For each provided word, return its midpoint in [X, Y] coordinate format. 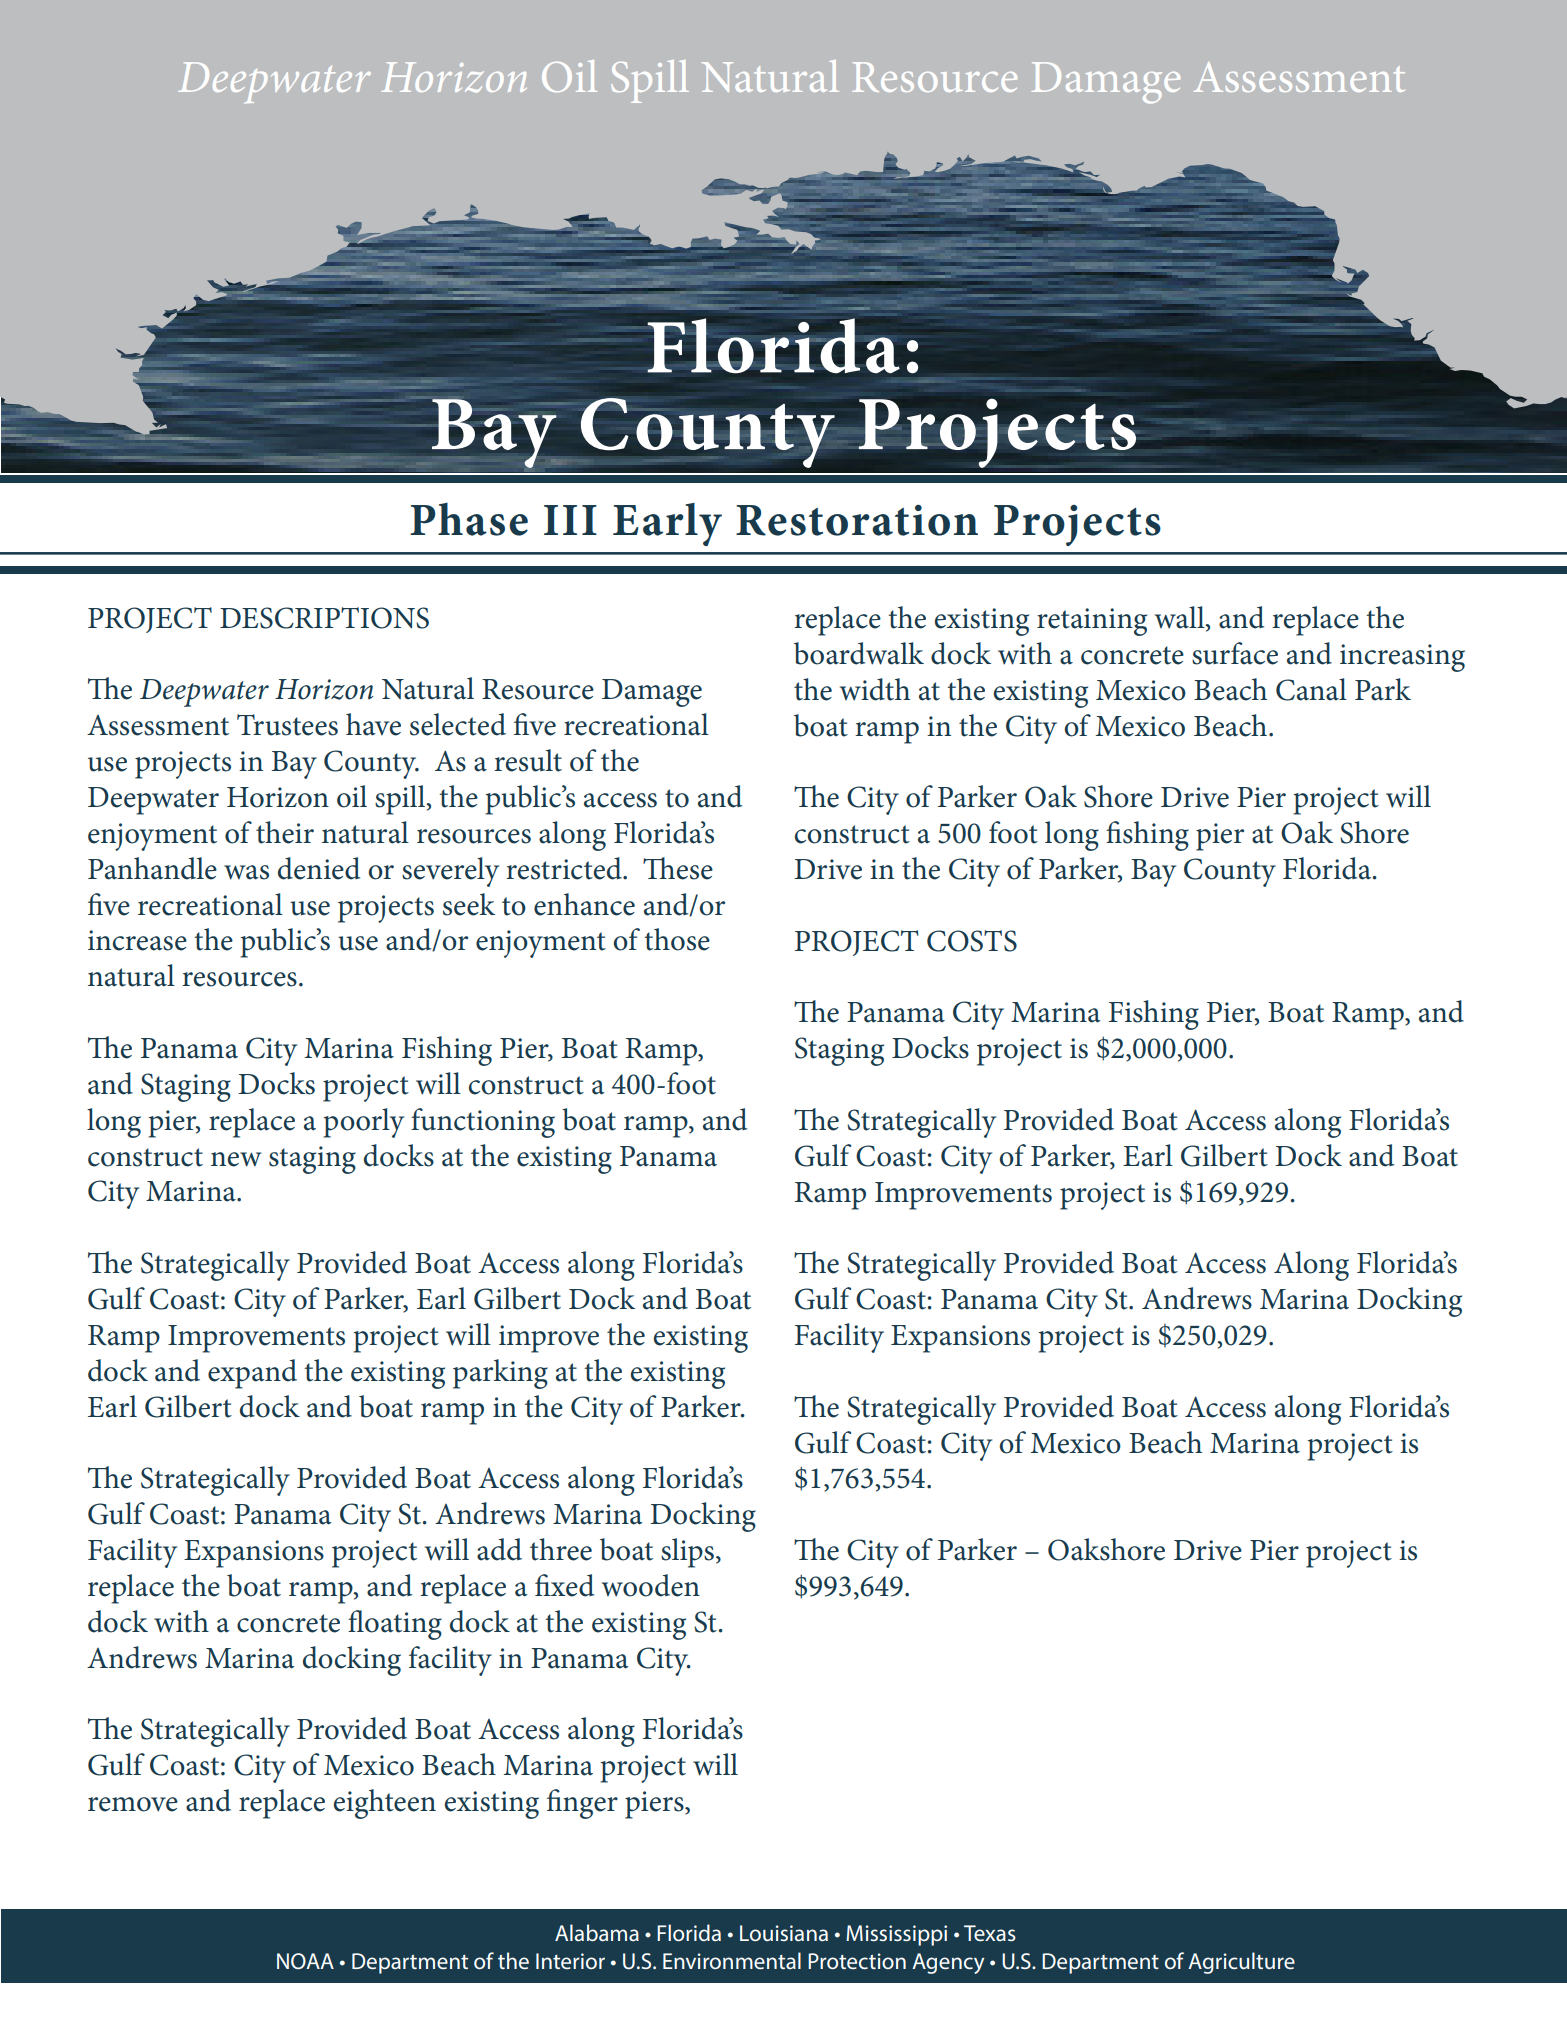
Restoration [857, 520]
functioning [483, 1123]
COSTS [972, 941]
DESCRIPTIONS [324, 618]
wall [1181, 618]
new [236, 1159]
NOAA [305, 1961]
